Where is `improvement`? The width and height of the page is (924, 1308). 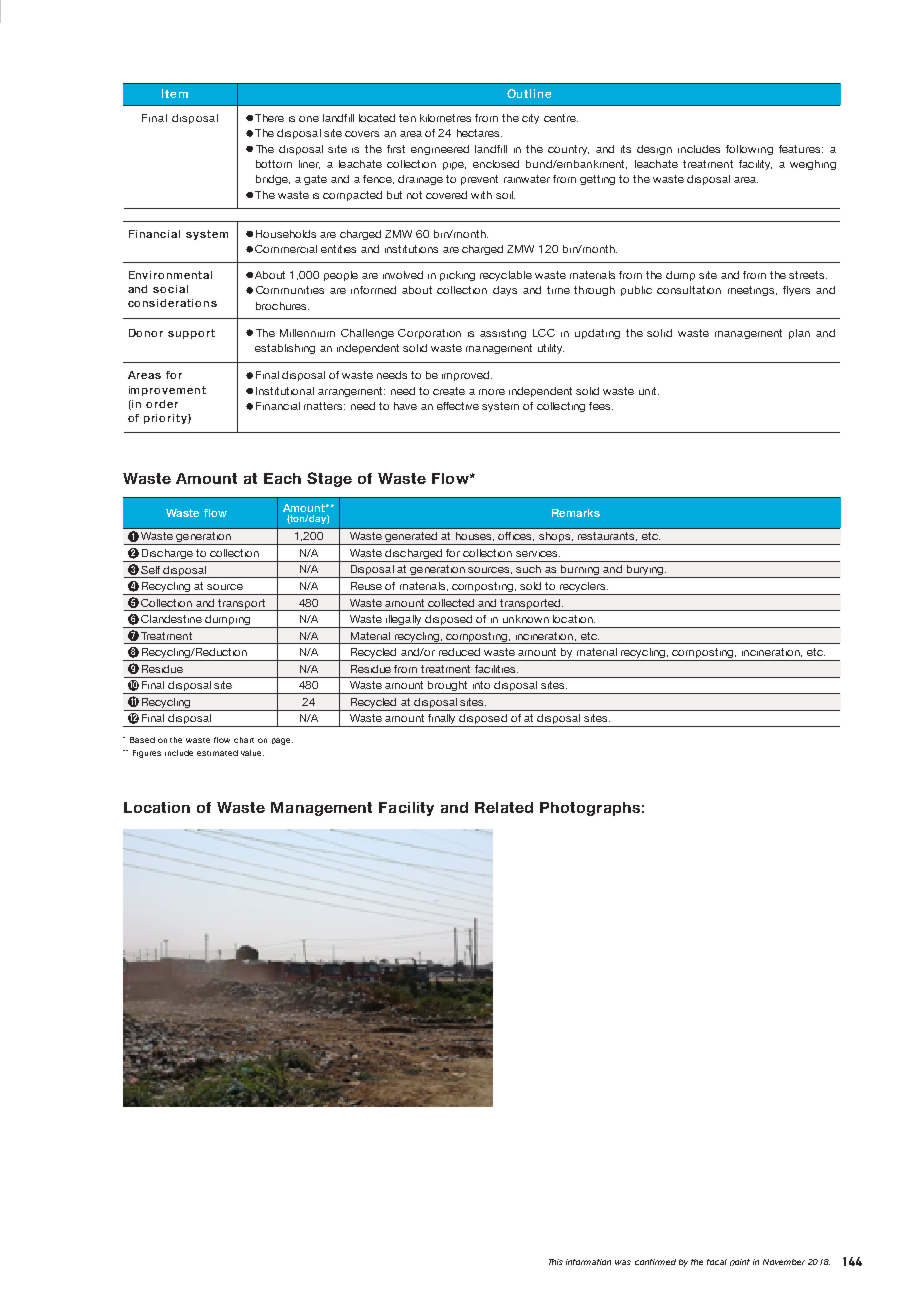
improvement is located at coordinates (167, 391).
